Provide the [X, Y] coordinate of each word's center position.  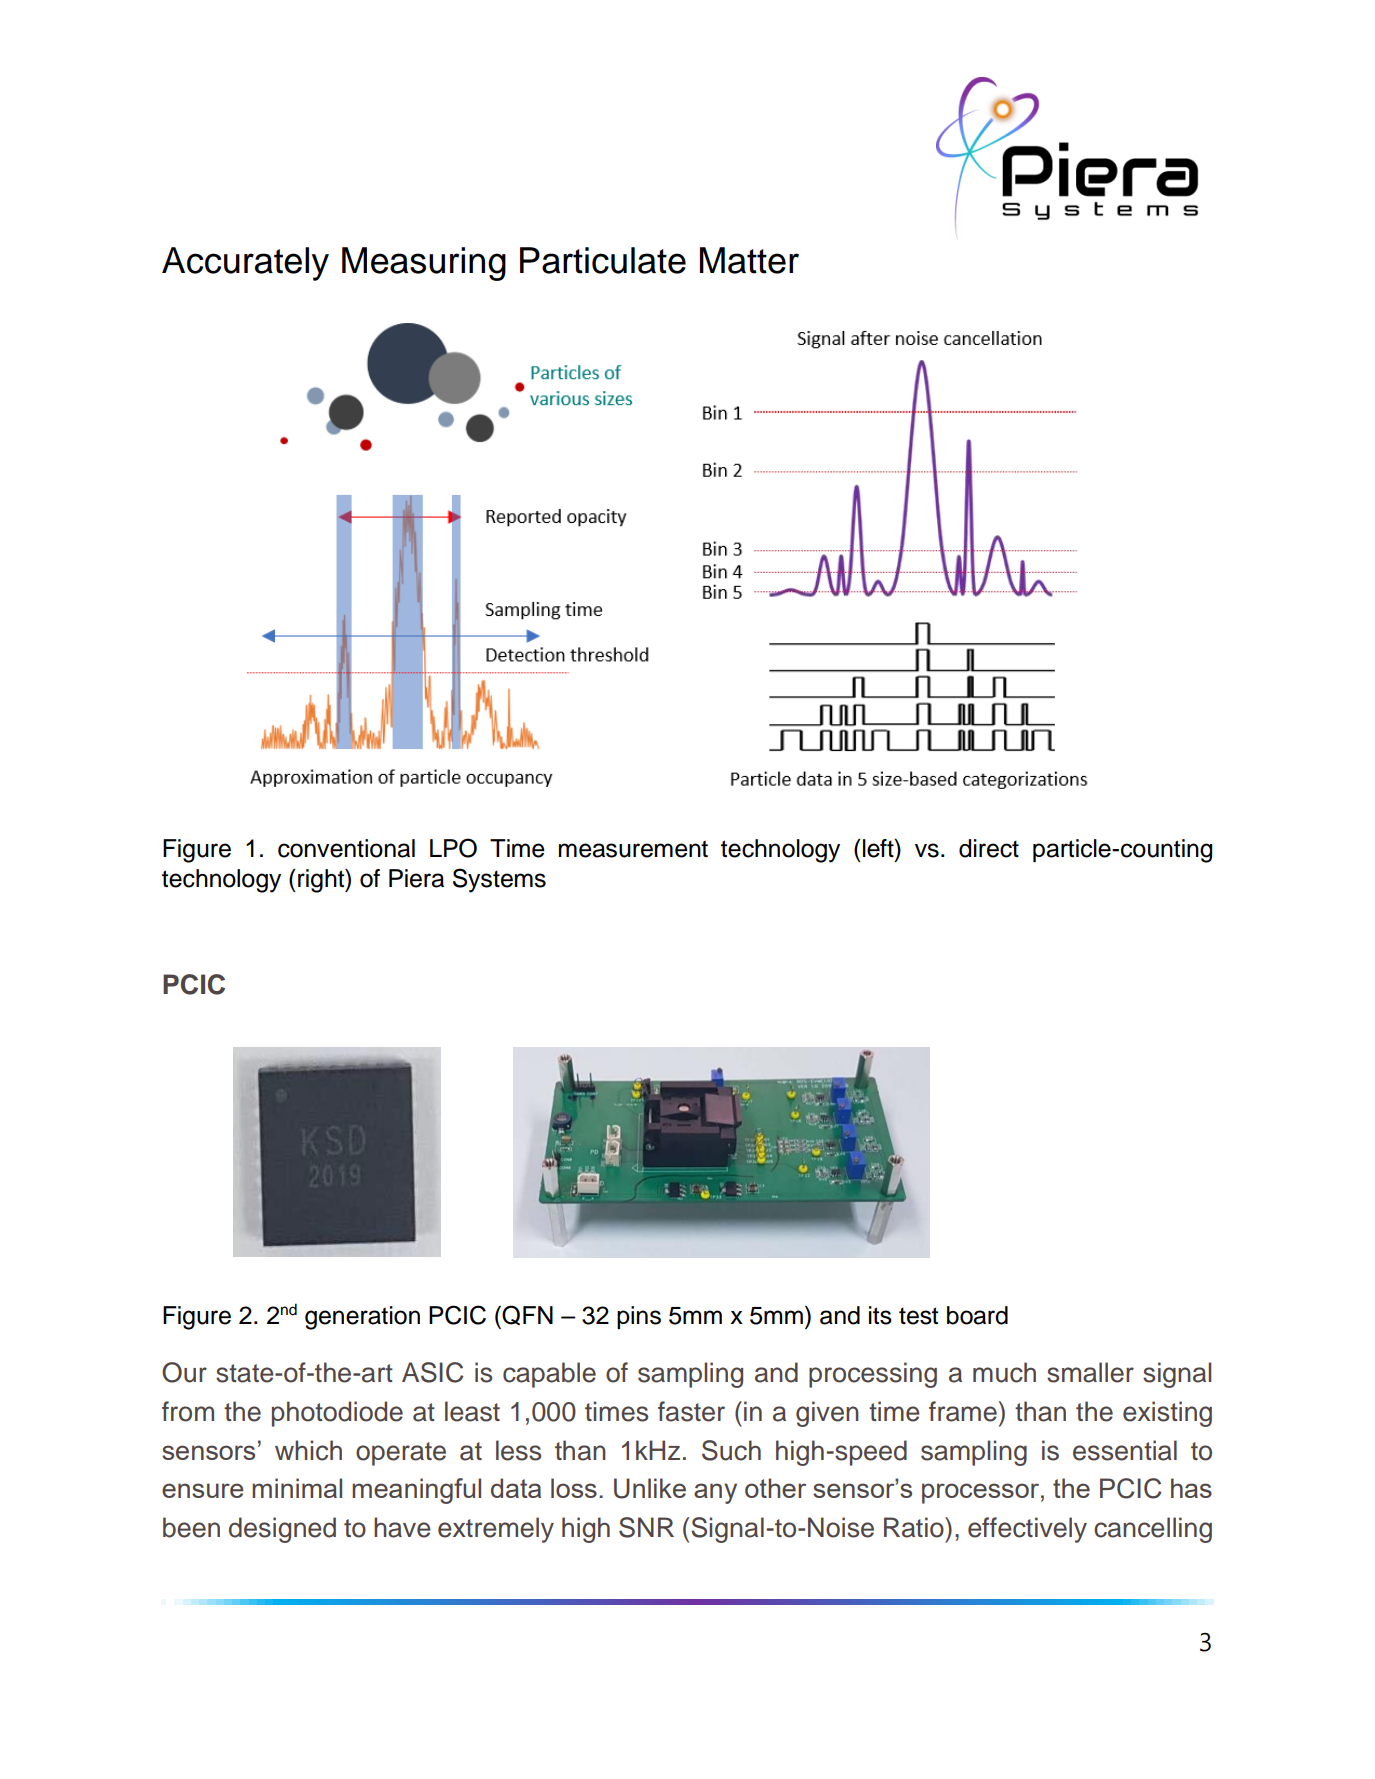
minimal [297, 1488]
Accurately [245, 264]
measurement [633, 849]
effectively [1027, 1530]
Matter [749, 260]
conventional [346, 848]
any [715, 1493]
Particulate [603, 260]
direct [989, 848]
